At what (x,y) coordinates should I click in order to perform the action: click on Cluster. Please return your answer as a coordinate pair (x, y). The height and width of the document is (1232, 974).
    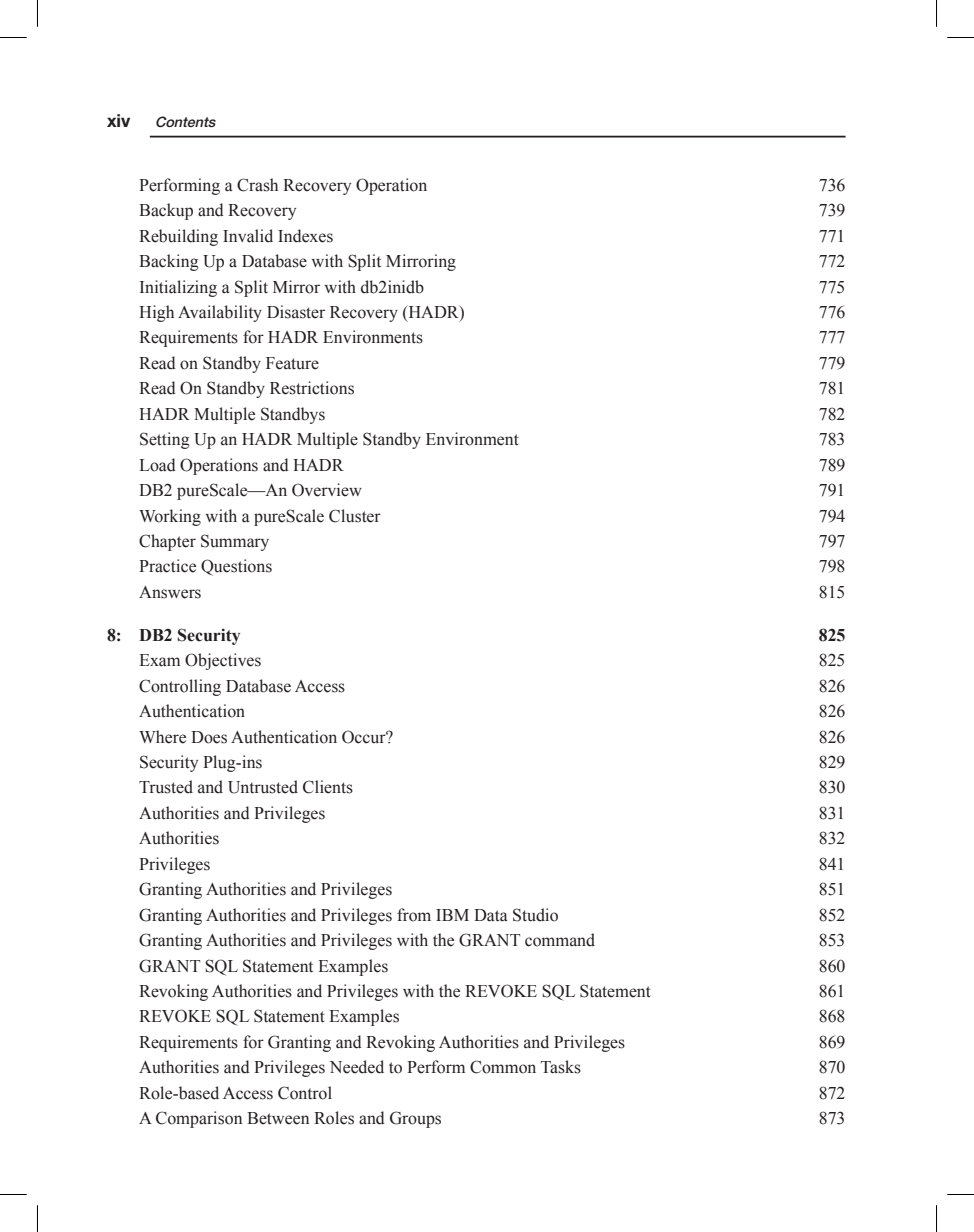
    Looking at the image, I should click on (355, 516).
